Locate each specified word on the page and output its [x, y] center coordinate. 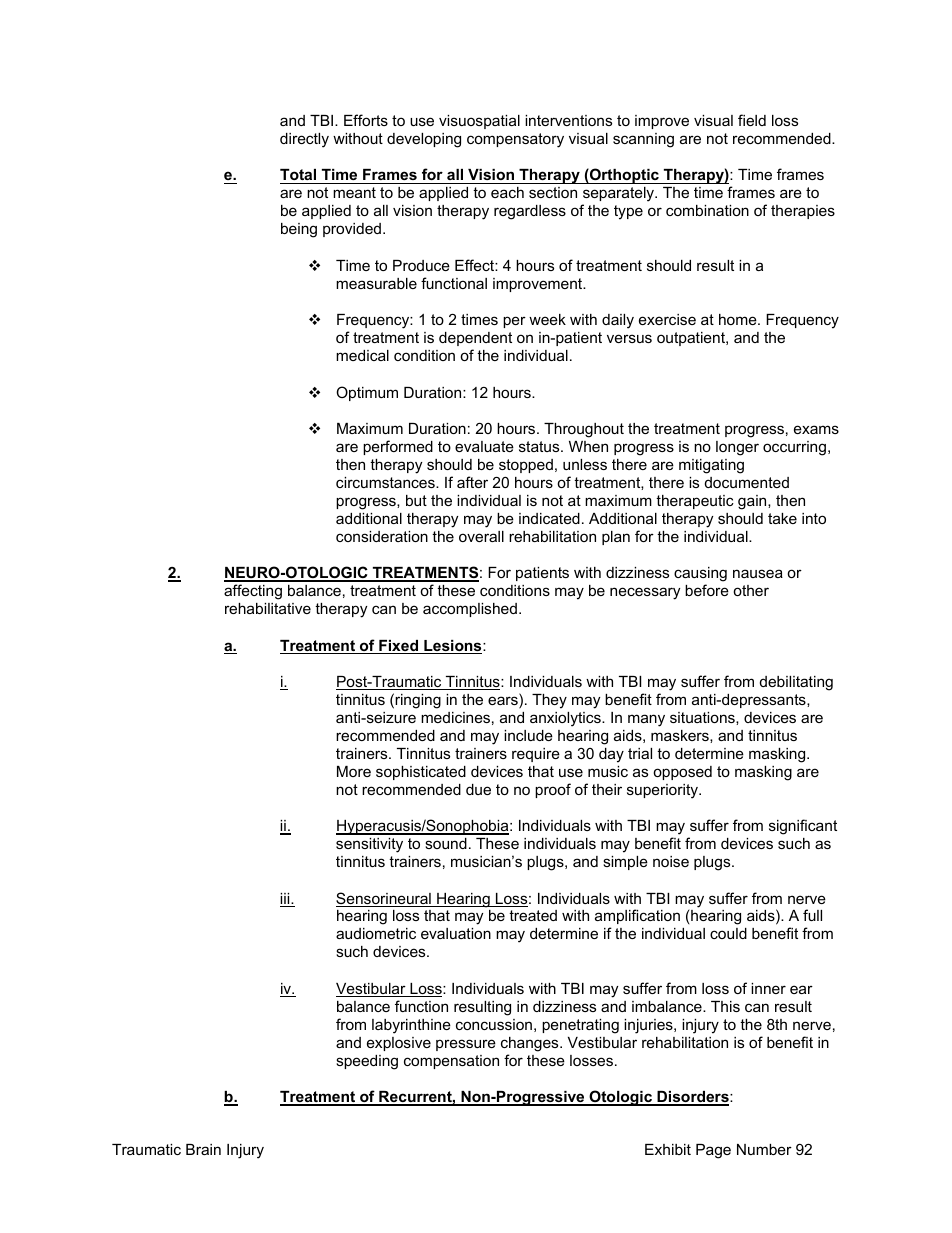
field [752, 120]
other [751, 590]
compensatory [515, 140]
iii [286, 898]
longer [737, 448]
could [728, 933]
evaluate [484, 446]
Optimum [367, 393]
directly [304, 140]
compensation [451, 1062]
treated [533, 915]
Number [764, 1149]
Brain [203, 1149]
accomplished [470, 610]
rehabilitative [268, 608]
